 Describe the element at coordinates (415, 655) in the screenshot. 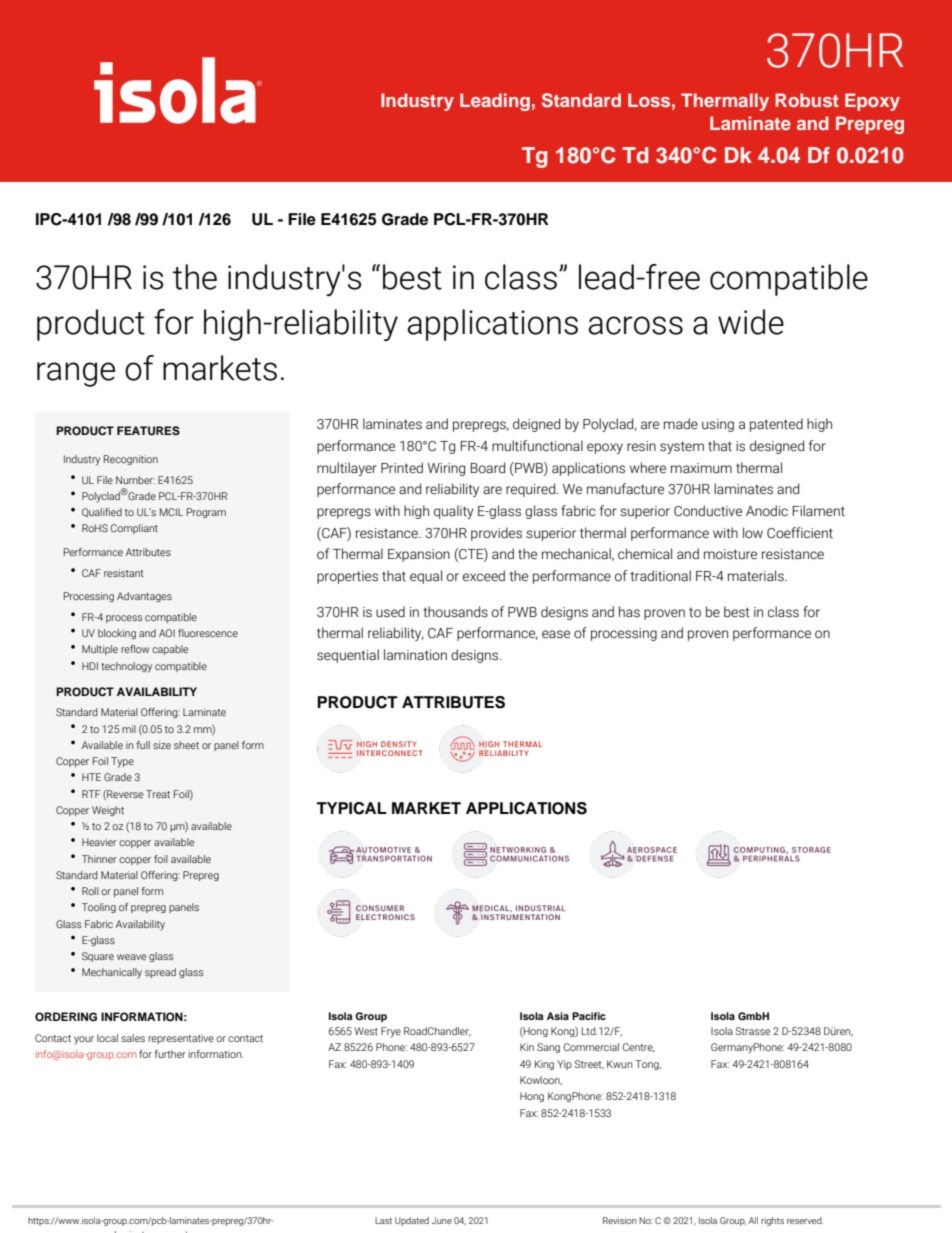

I see `lamination` at that location.
